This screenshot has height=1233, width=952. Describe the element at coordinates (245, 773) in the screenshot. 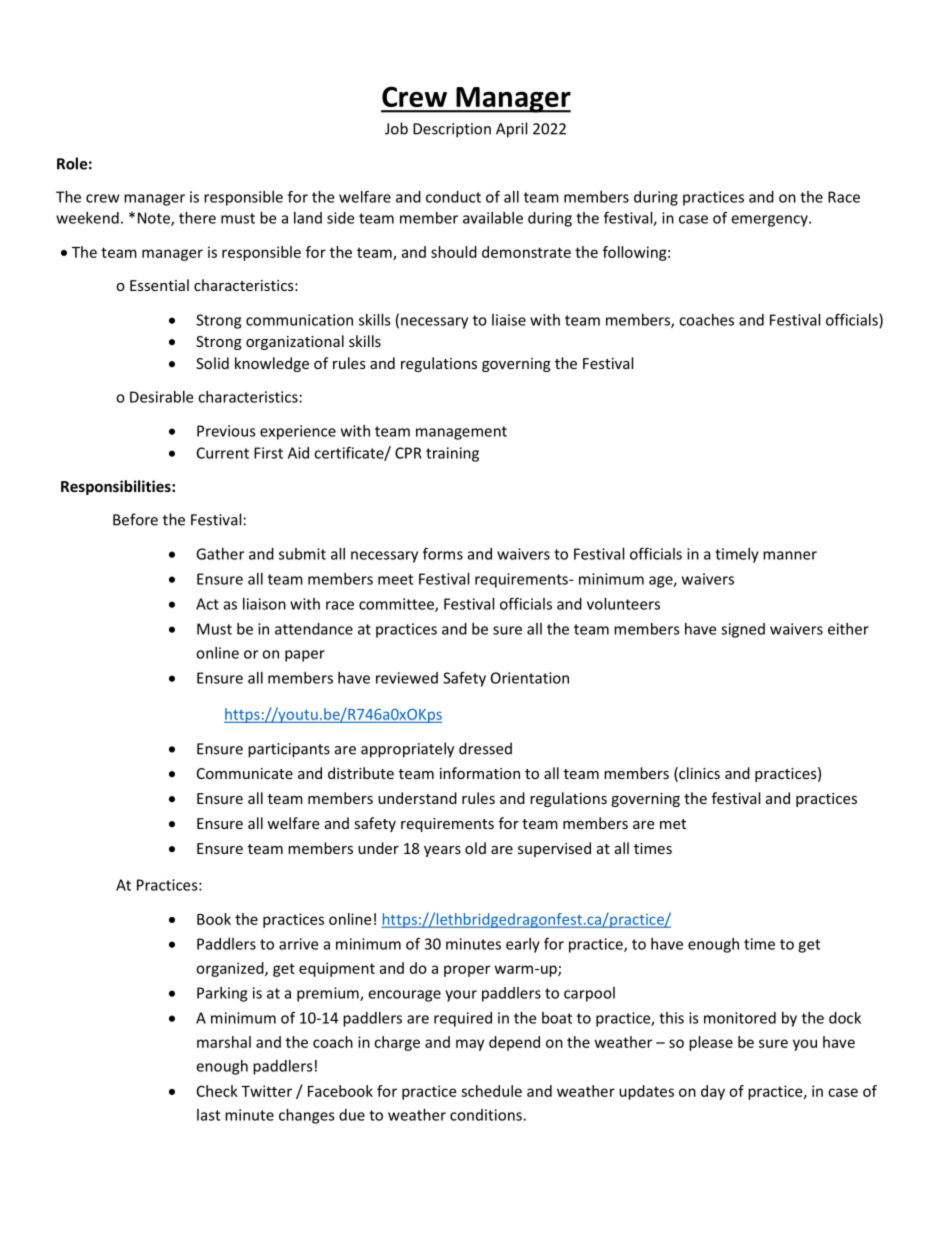

I see `Communicate` at that location.
